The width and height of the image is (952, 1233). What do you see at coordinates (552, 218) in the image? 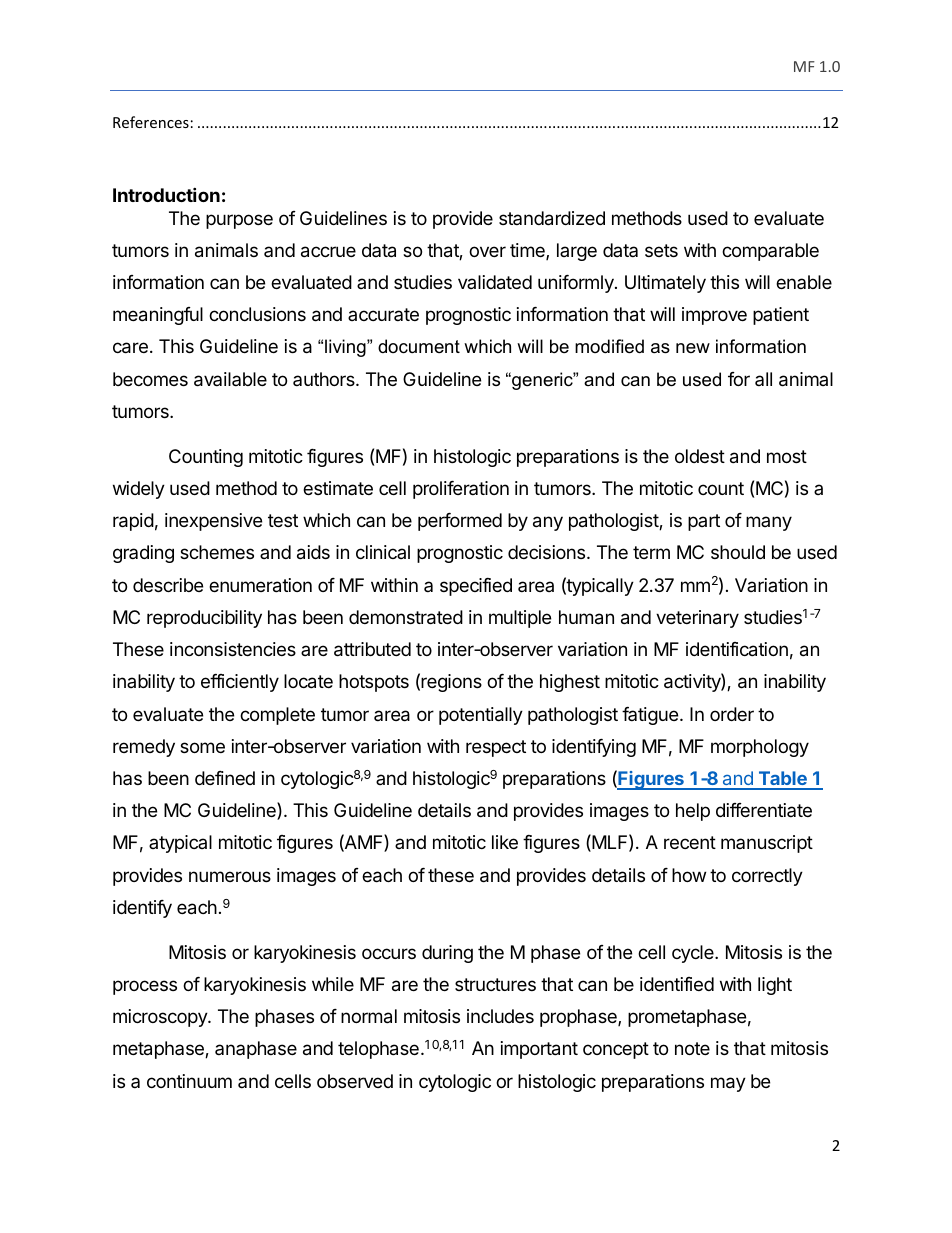
I see `standardized` at bounding box center [552, 218].
